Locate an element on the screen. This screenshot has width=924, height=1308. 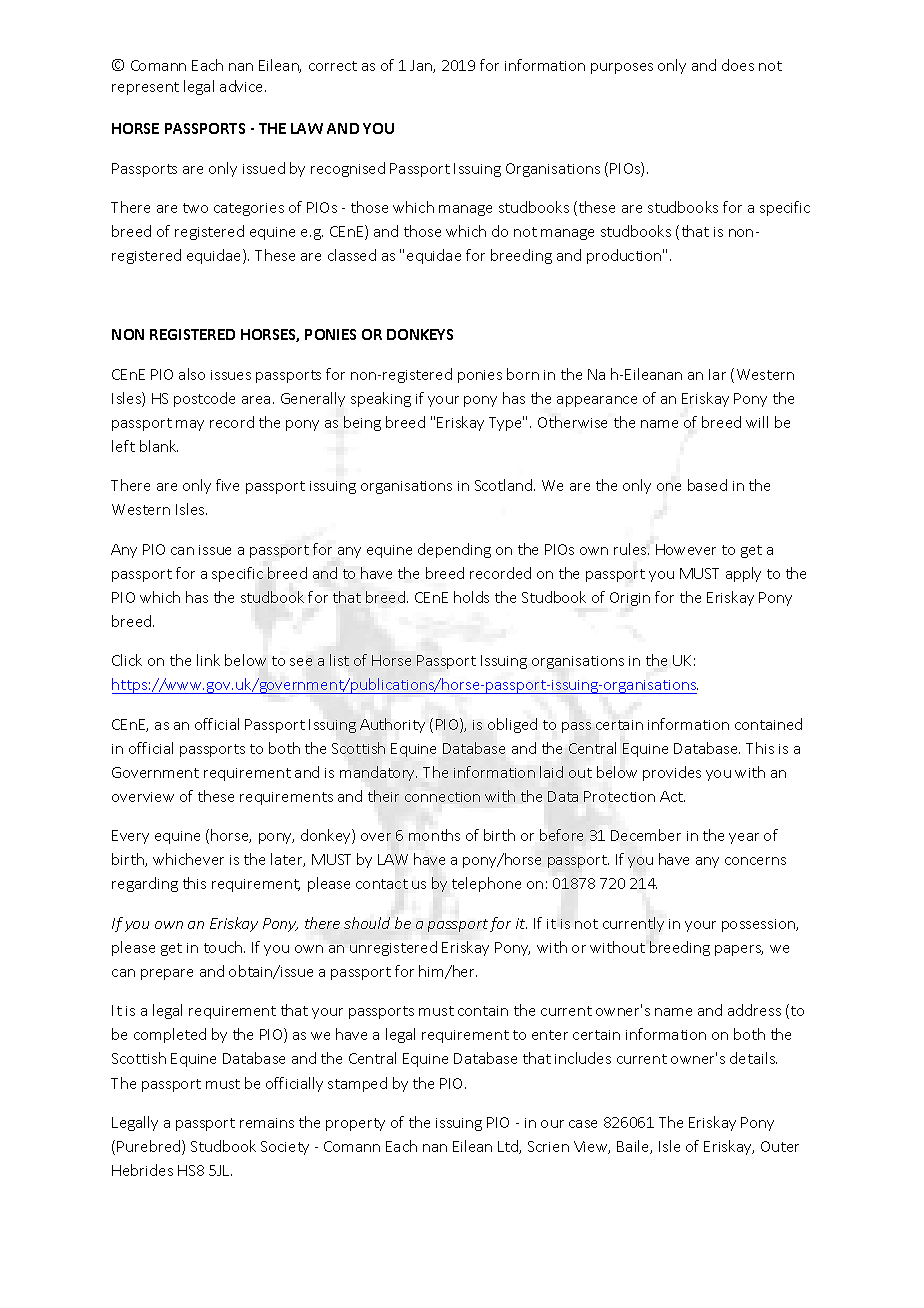
provides is located at coordinates (672, 773).
